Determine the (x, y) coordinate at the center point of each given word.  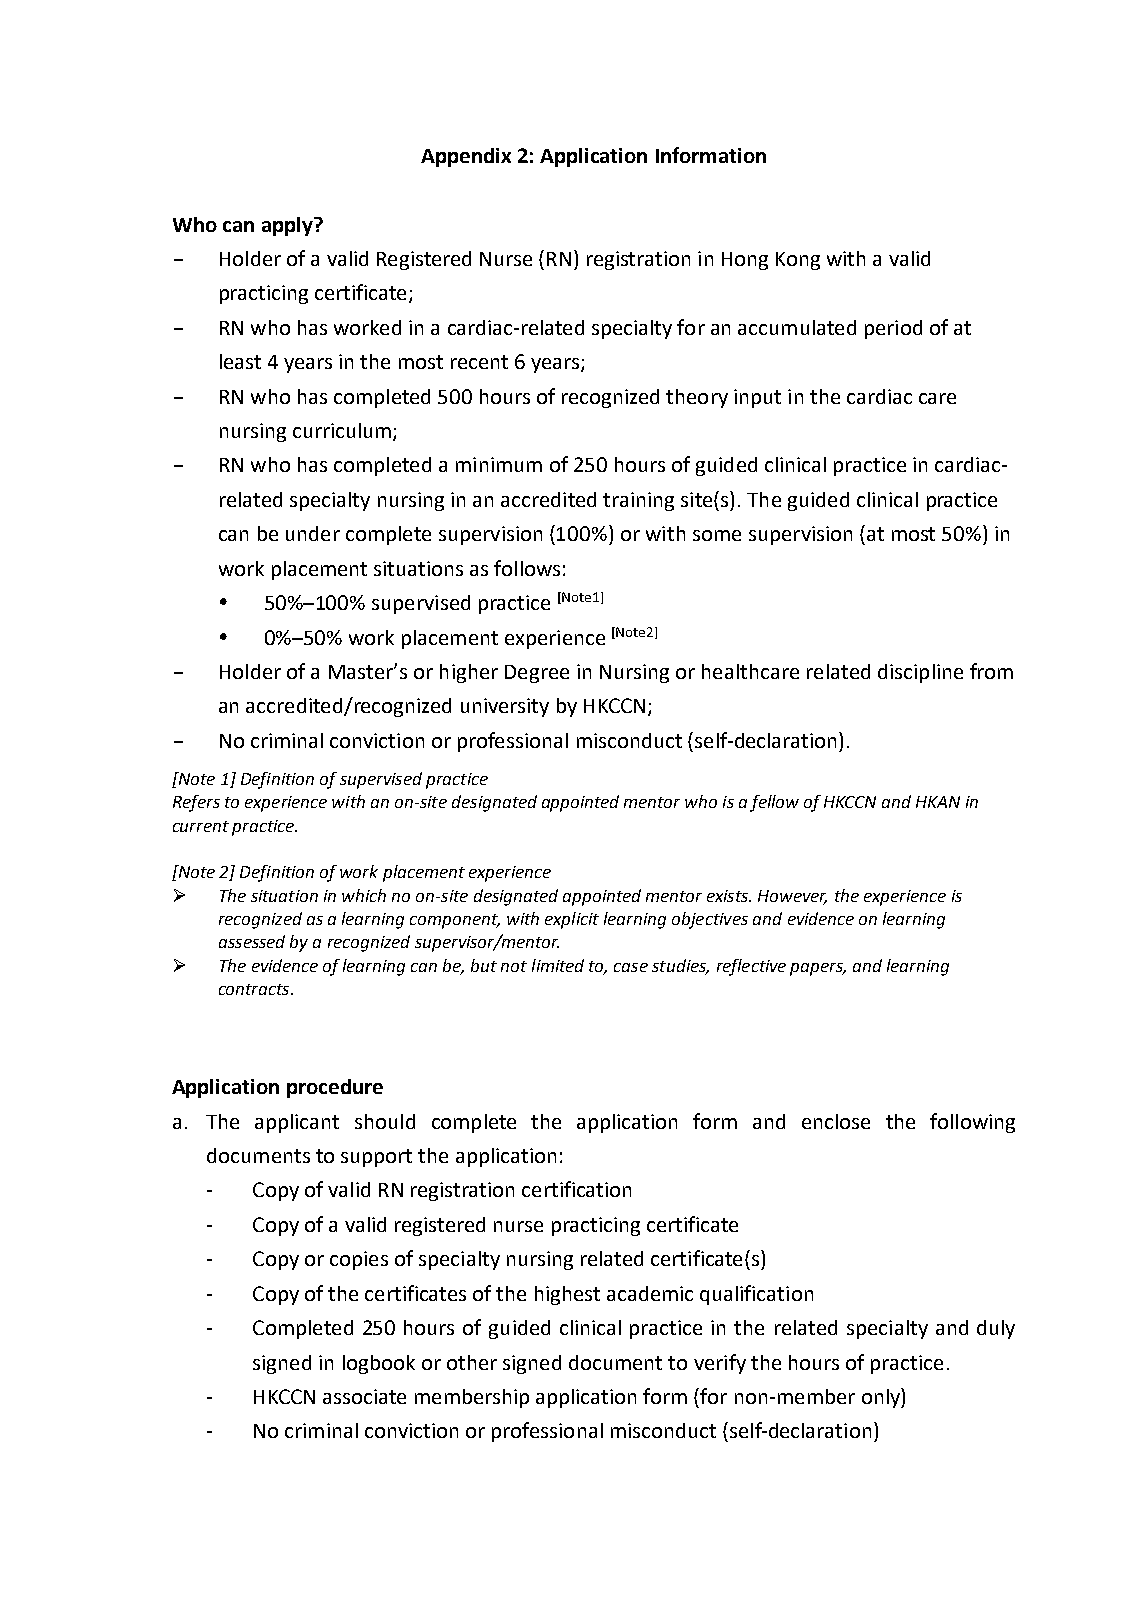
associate (364, 1396)
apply (289, 226)
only (882, 1398)
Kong (798, 261)
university (505, 707)
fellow (774, 803)
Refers (196, 803)
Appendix (466, 157)
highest (567, 1295)
